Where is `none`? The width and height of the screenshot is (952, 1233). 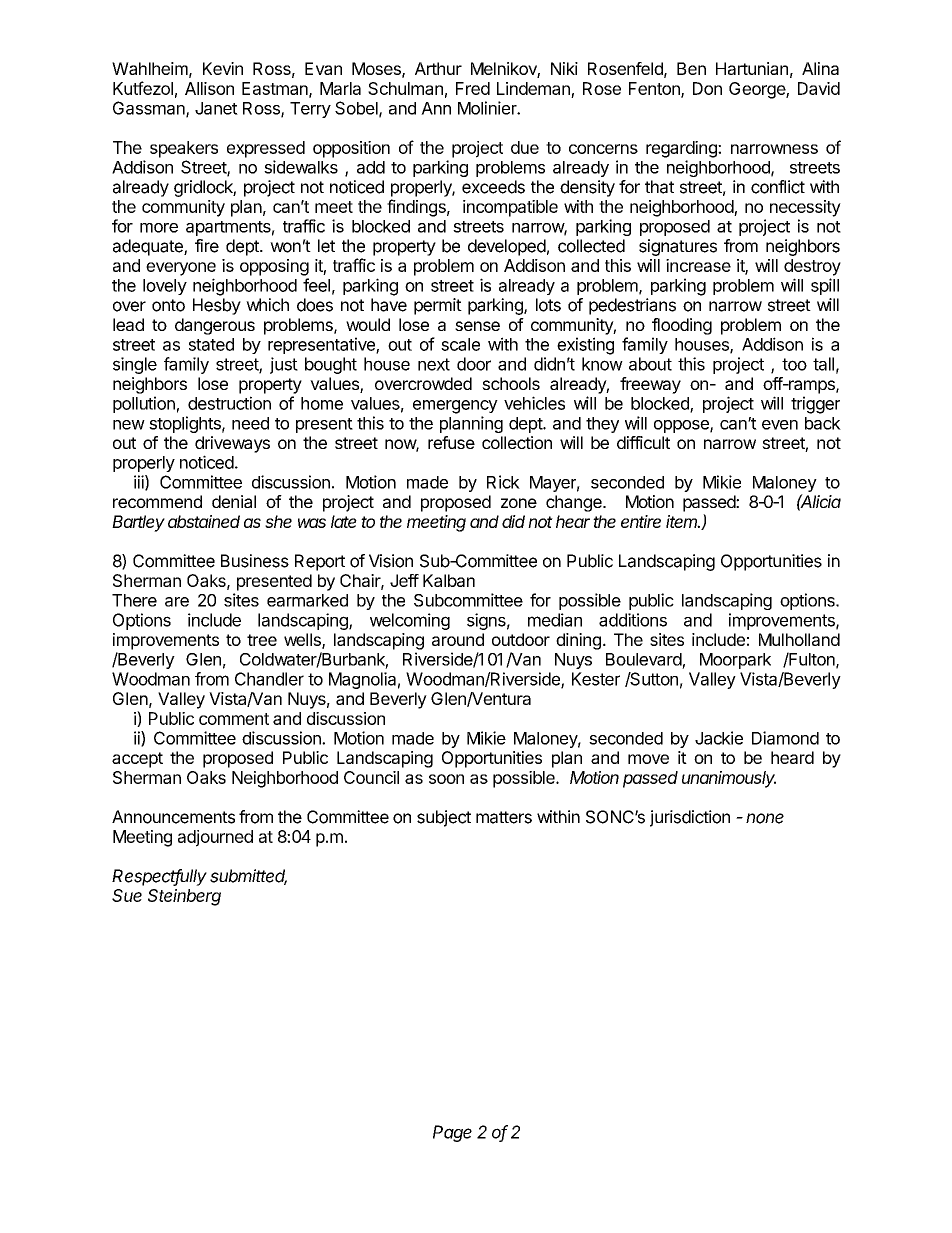
none is located at coordinates (765, 818).
